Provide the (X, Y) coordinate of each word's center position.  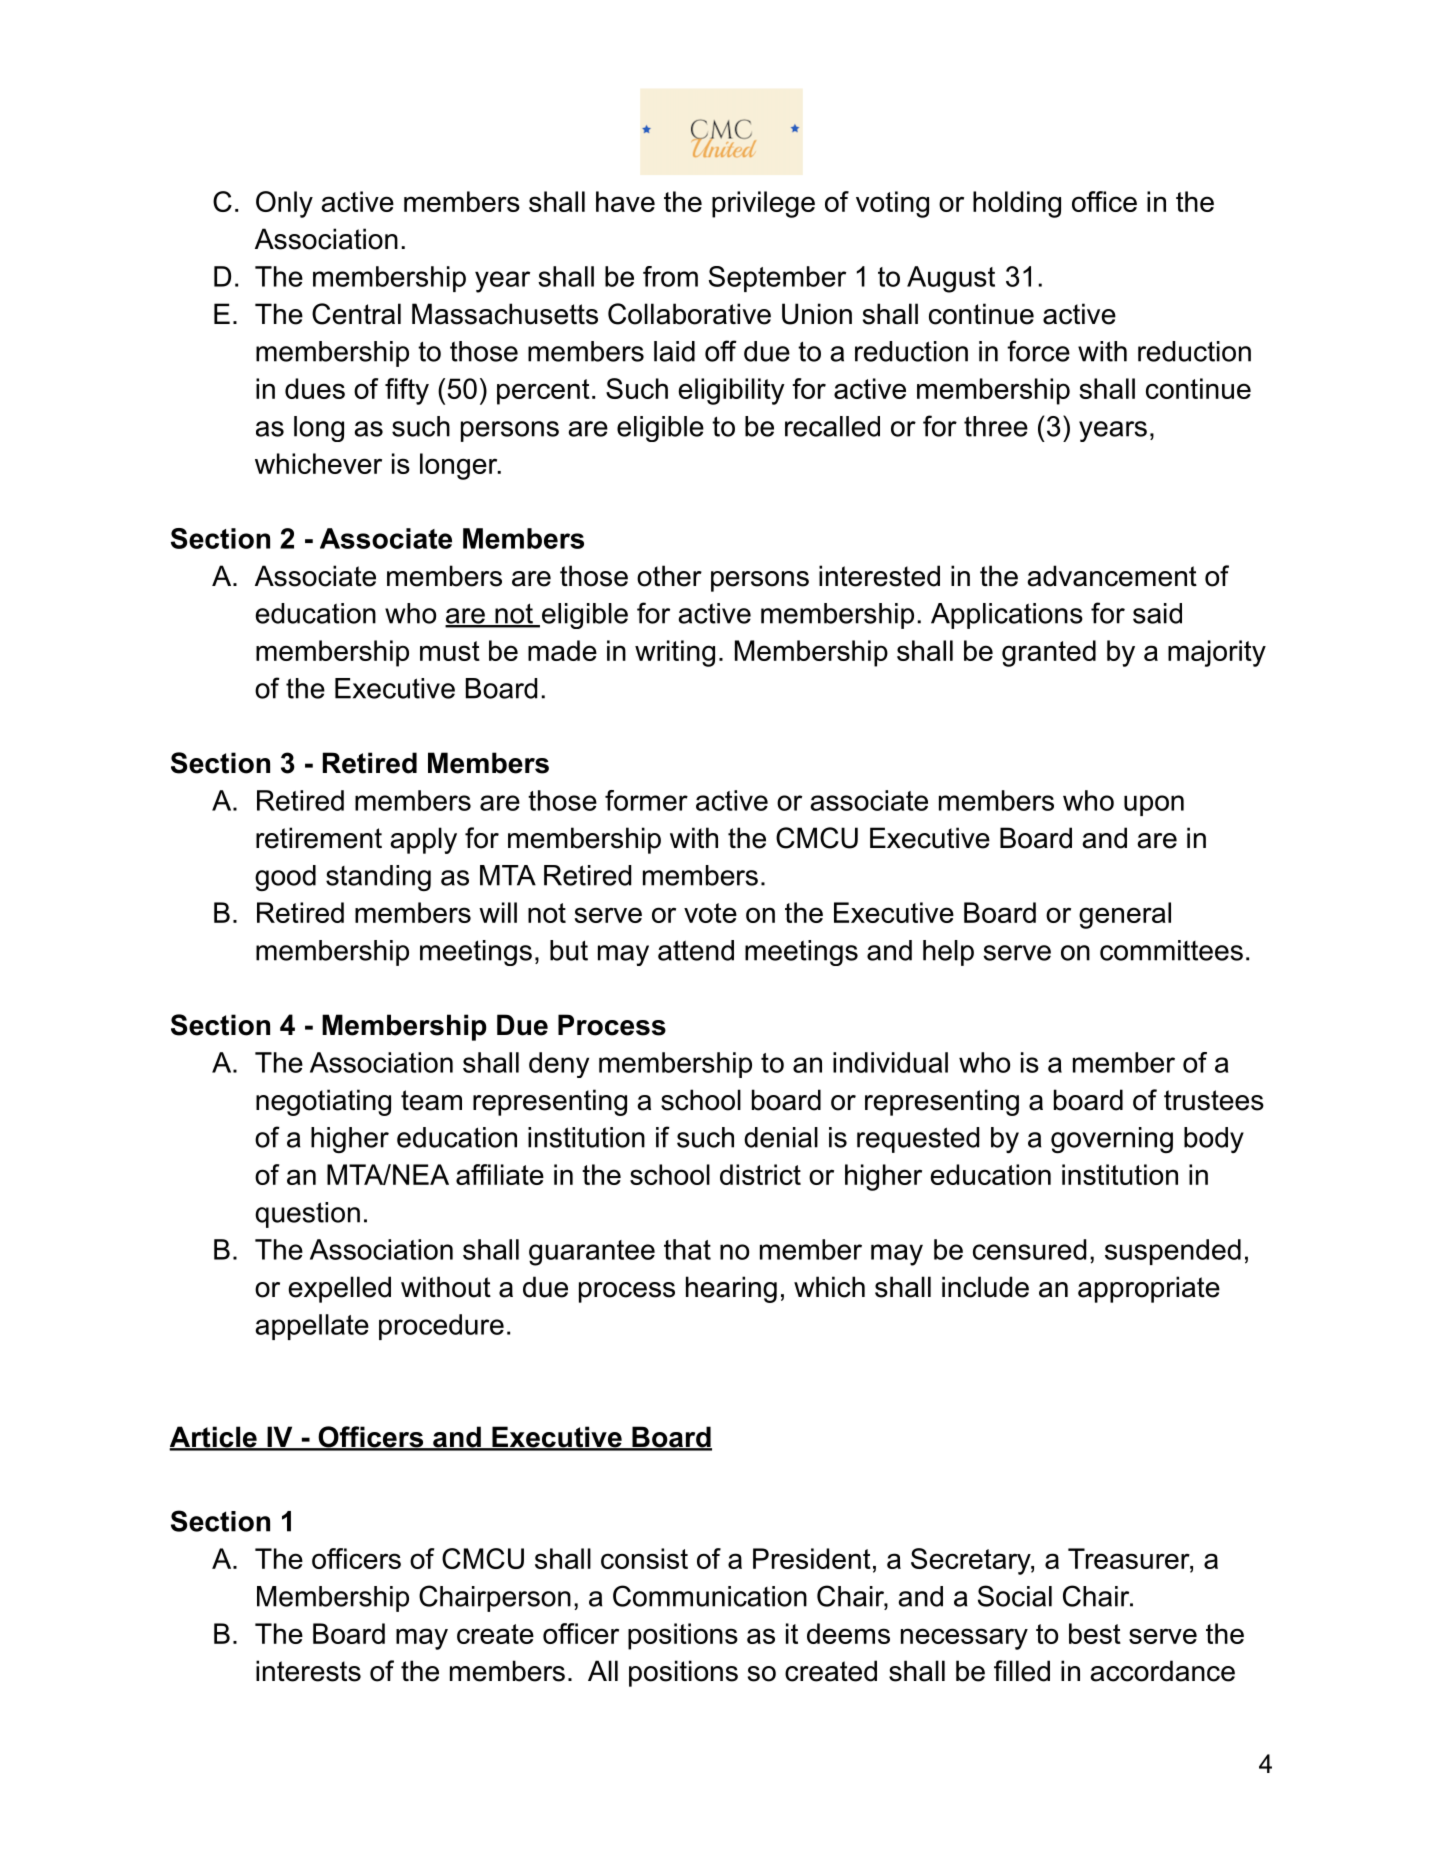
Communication (710, 1596)
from (670, 276)
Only (284, 204)
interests (308, 1671)
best (1095, 1633)
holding (1017, 204)
